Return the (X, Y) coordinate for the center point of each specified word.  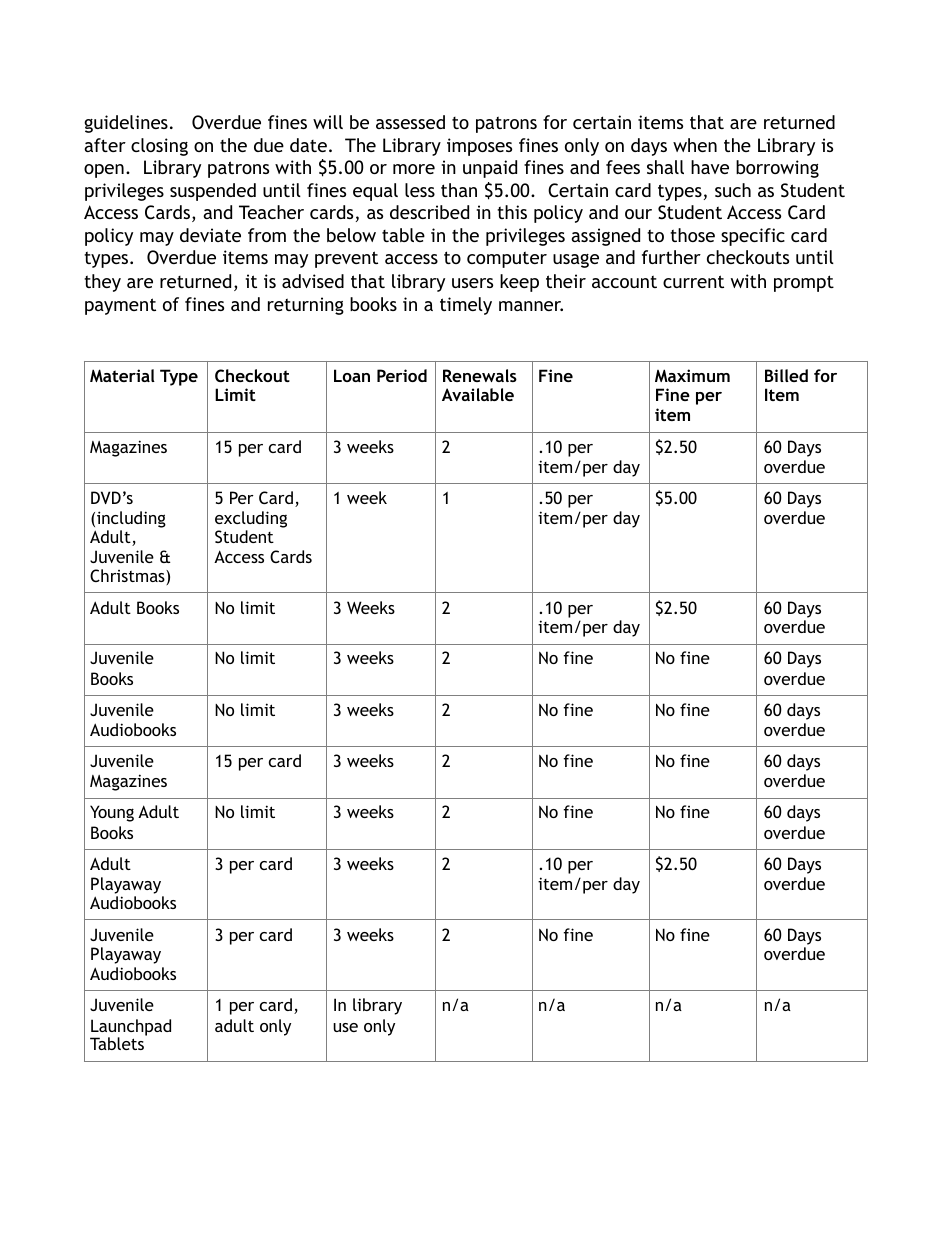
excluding (251, 521)
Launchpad (130, 1028)
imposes (479, 147)
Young (112, 813)
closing (159, 147)
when (695, 145)
